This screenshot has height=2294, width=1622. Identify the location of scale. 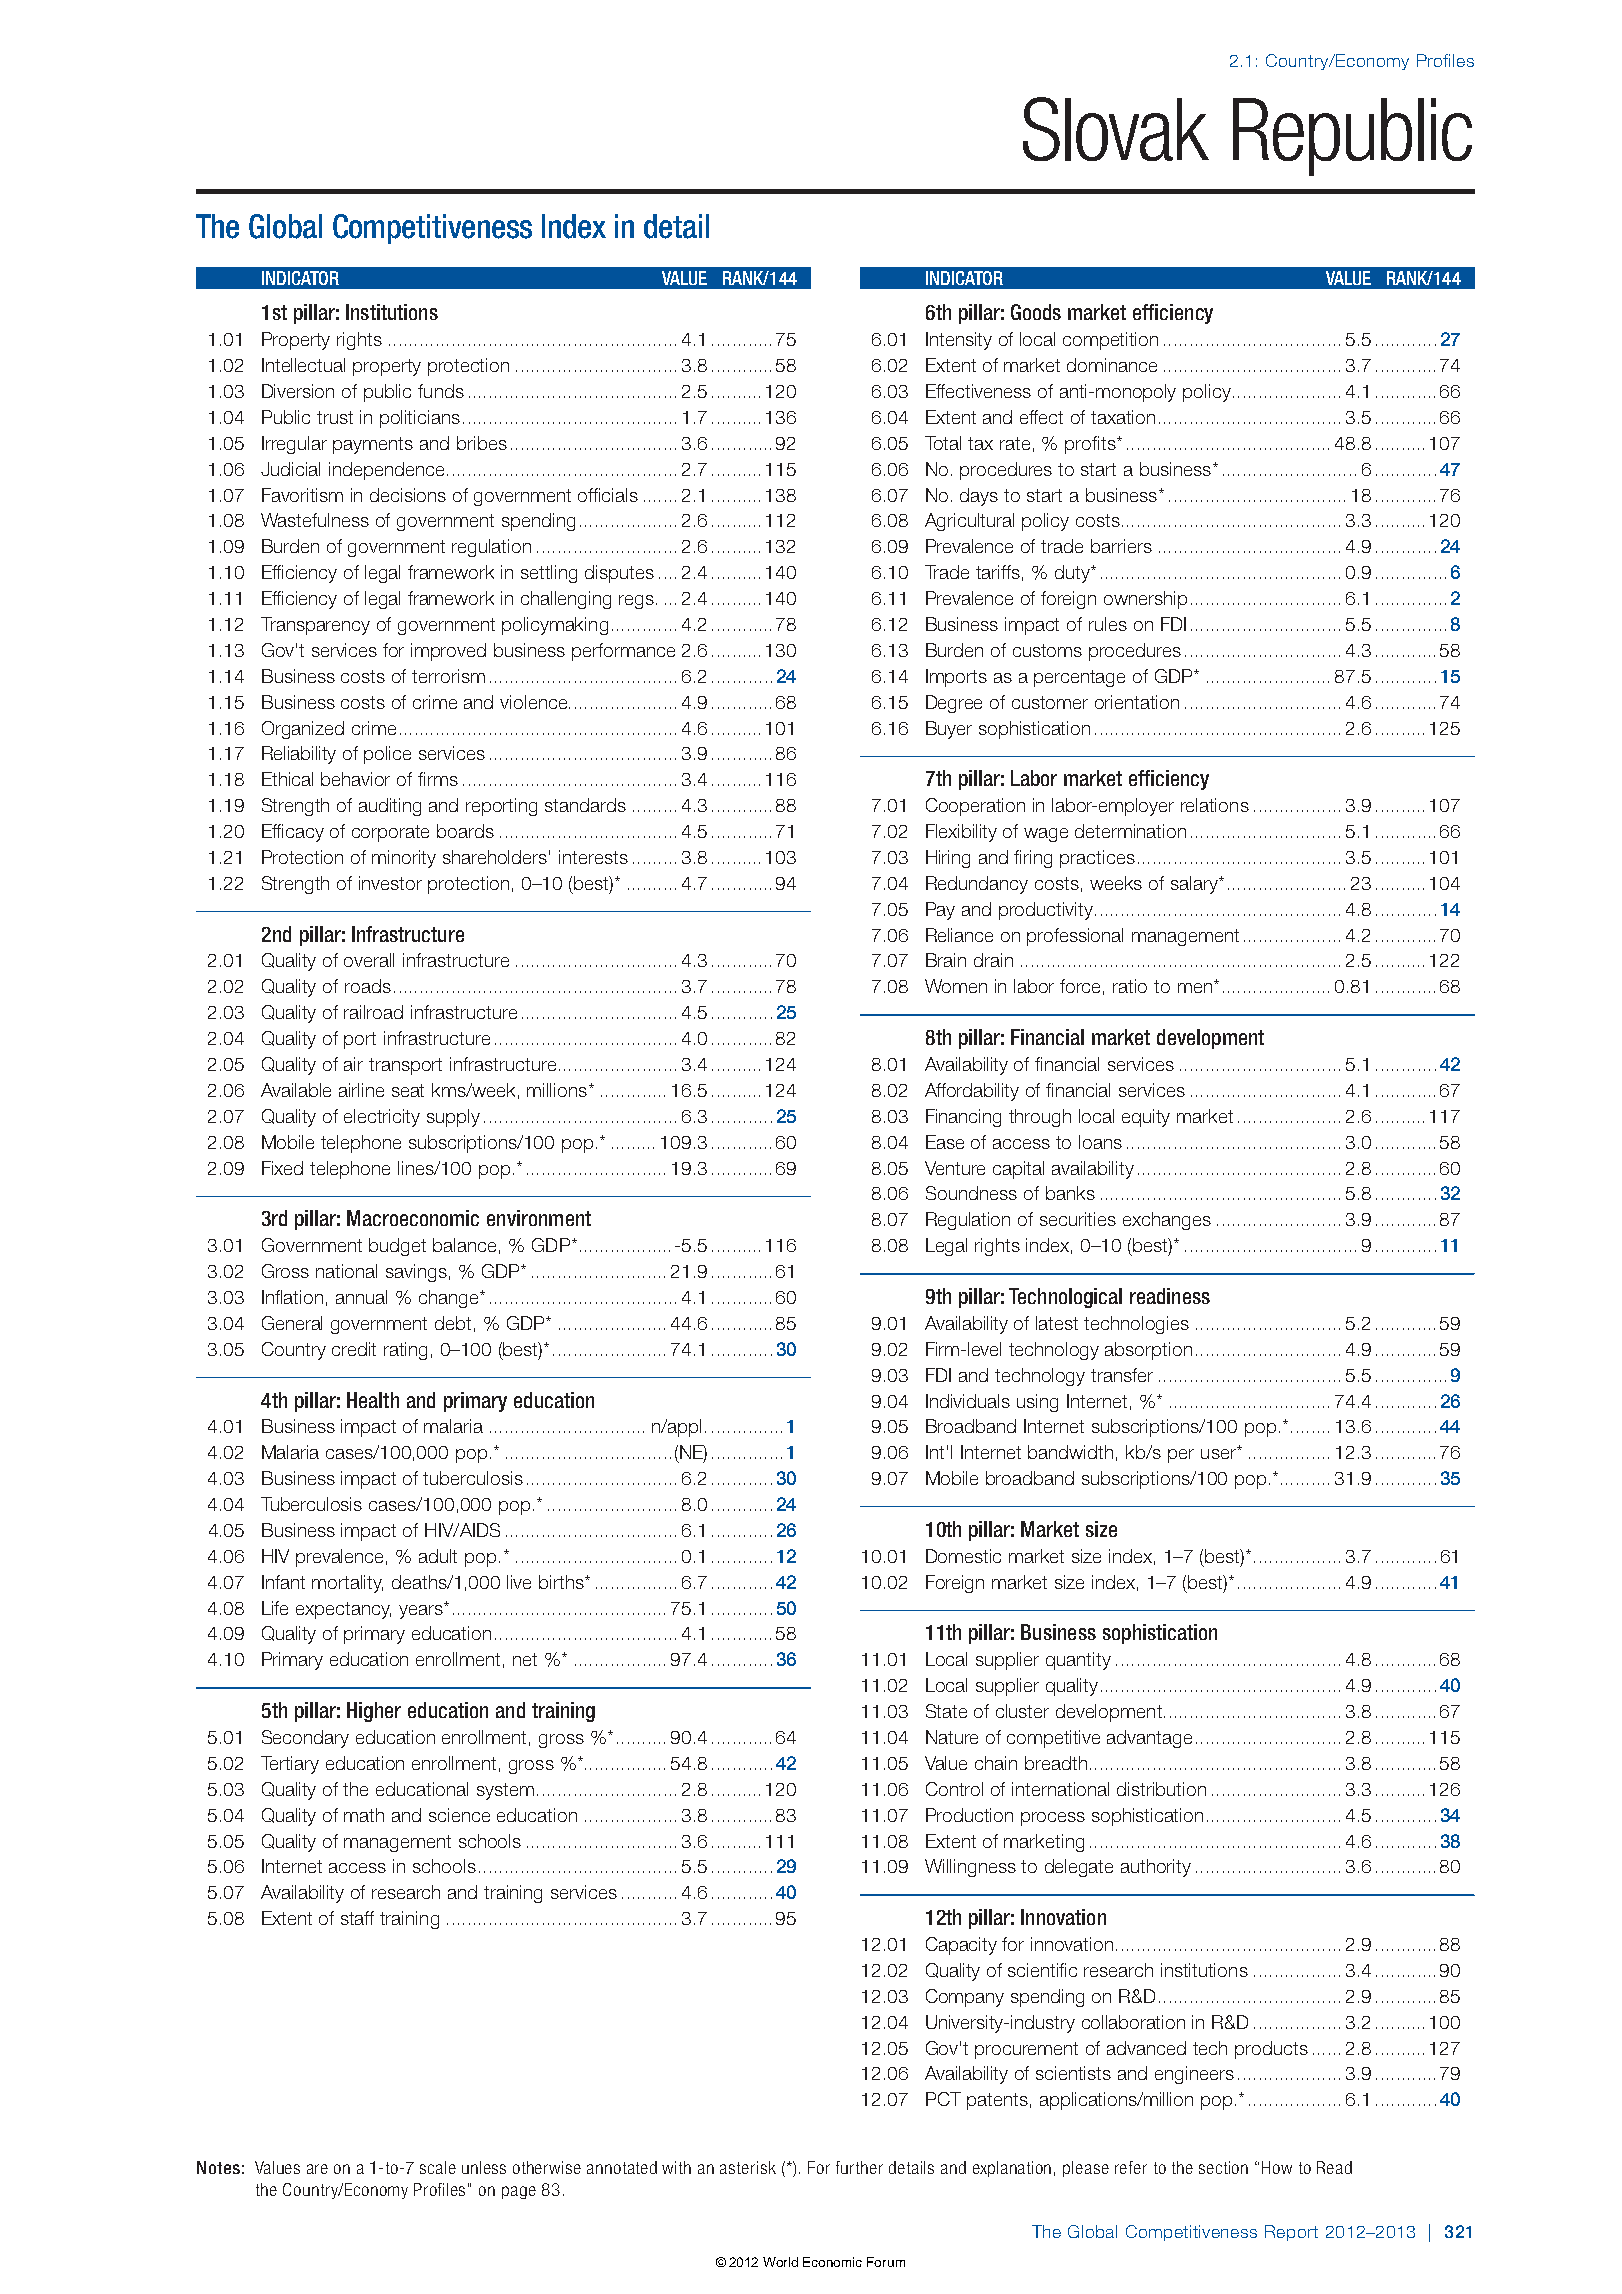
(438, 2167).
